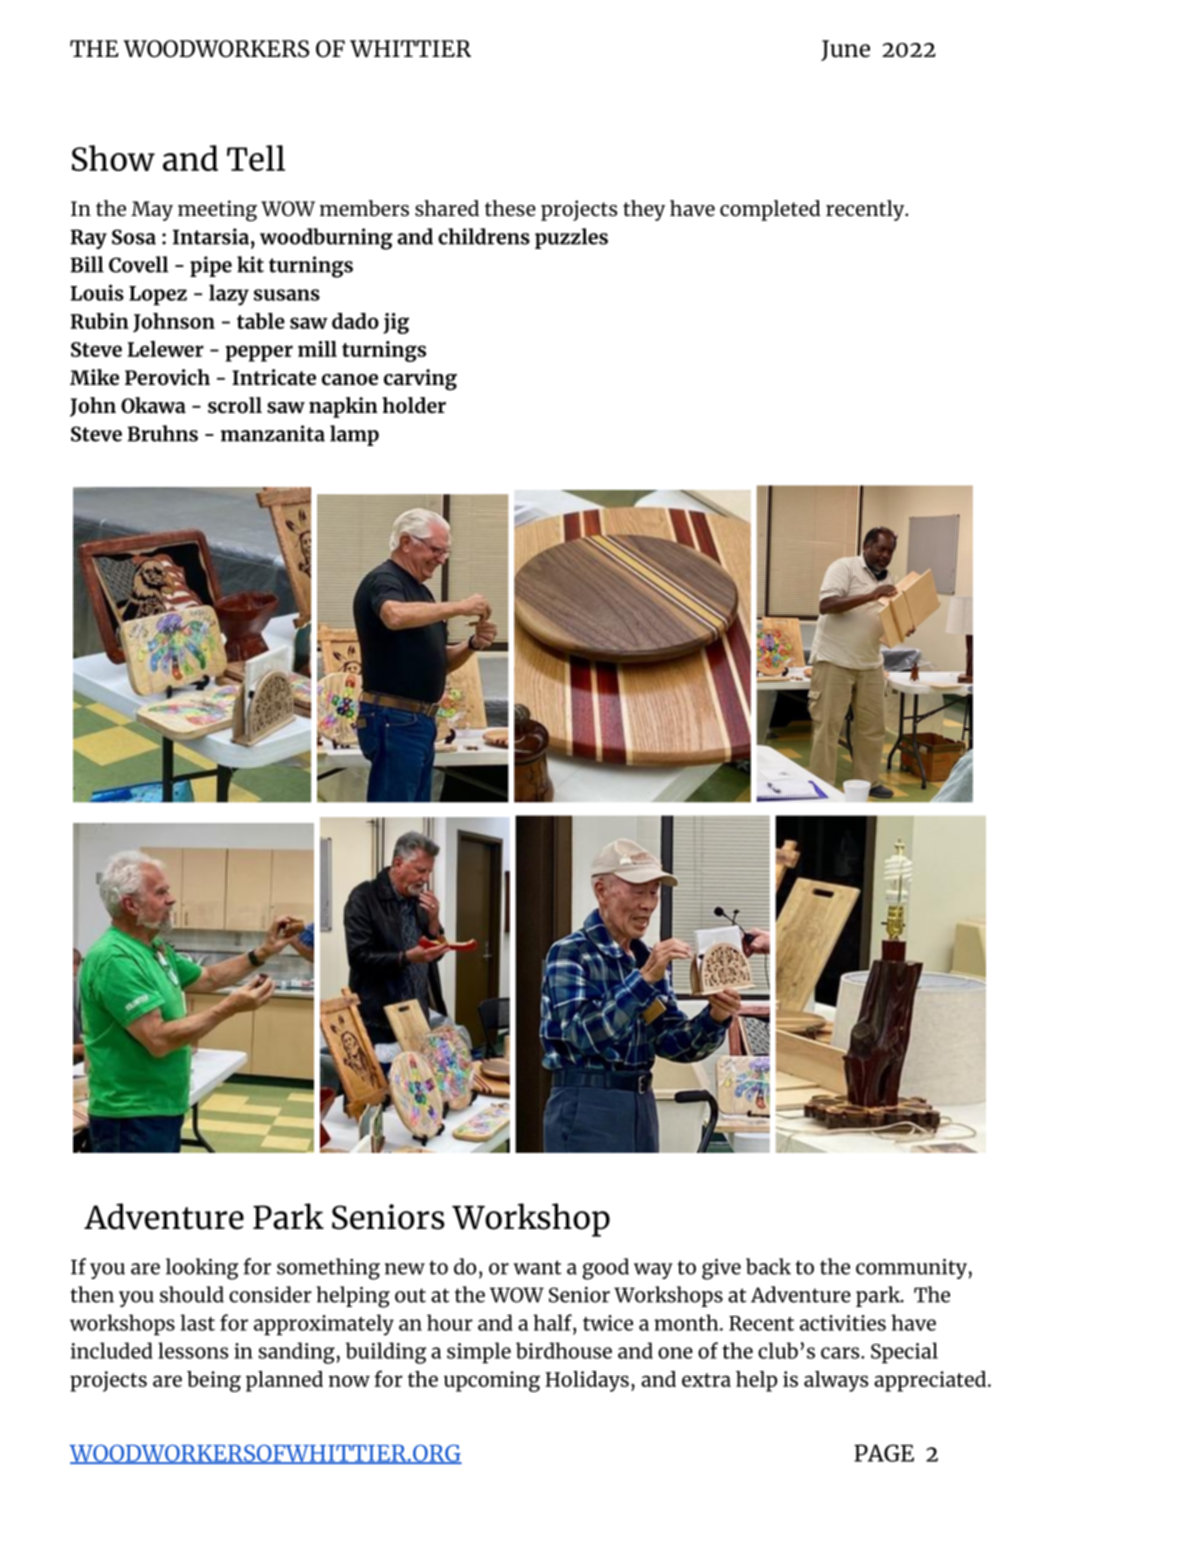 The image size is (1192, 1542). I want to click on Tell, so click(256, 158).
